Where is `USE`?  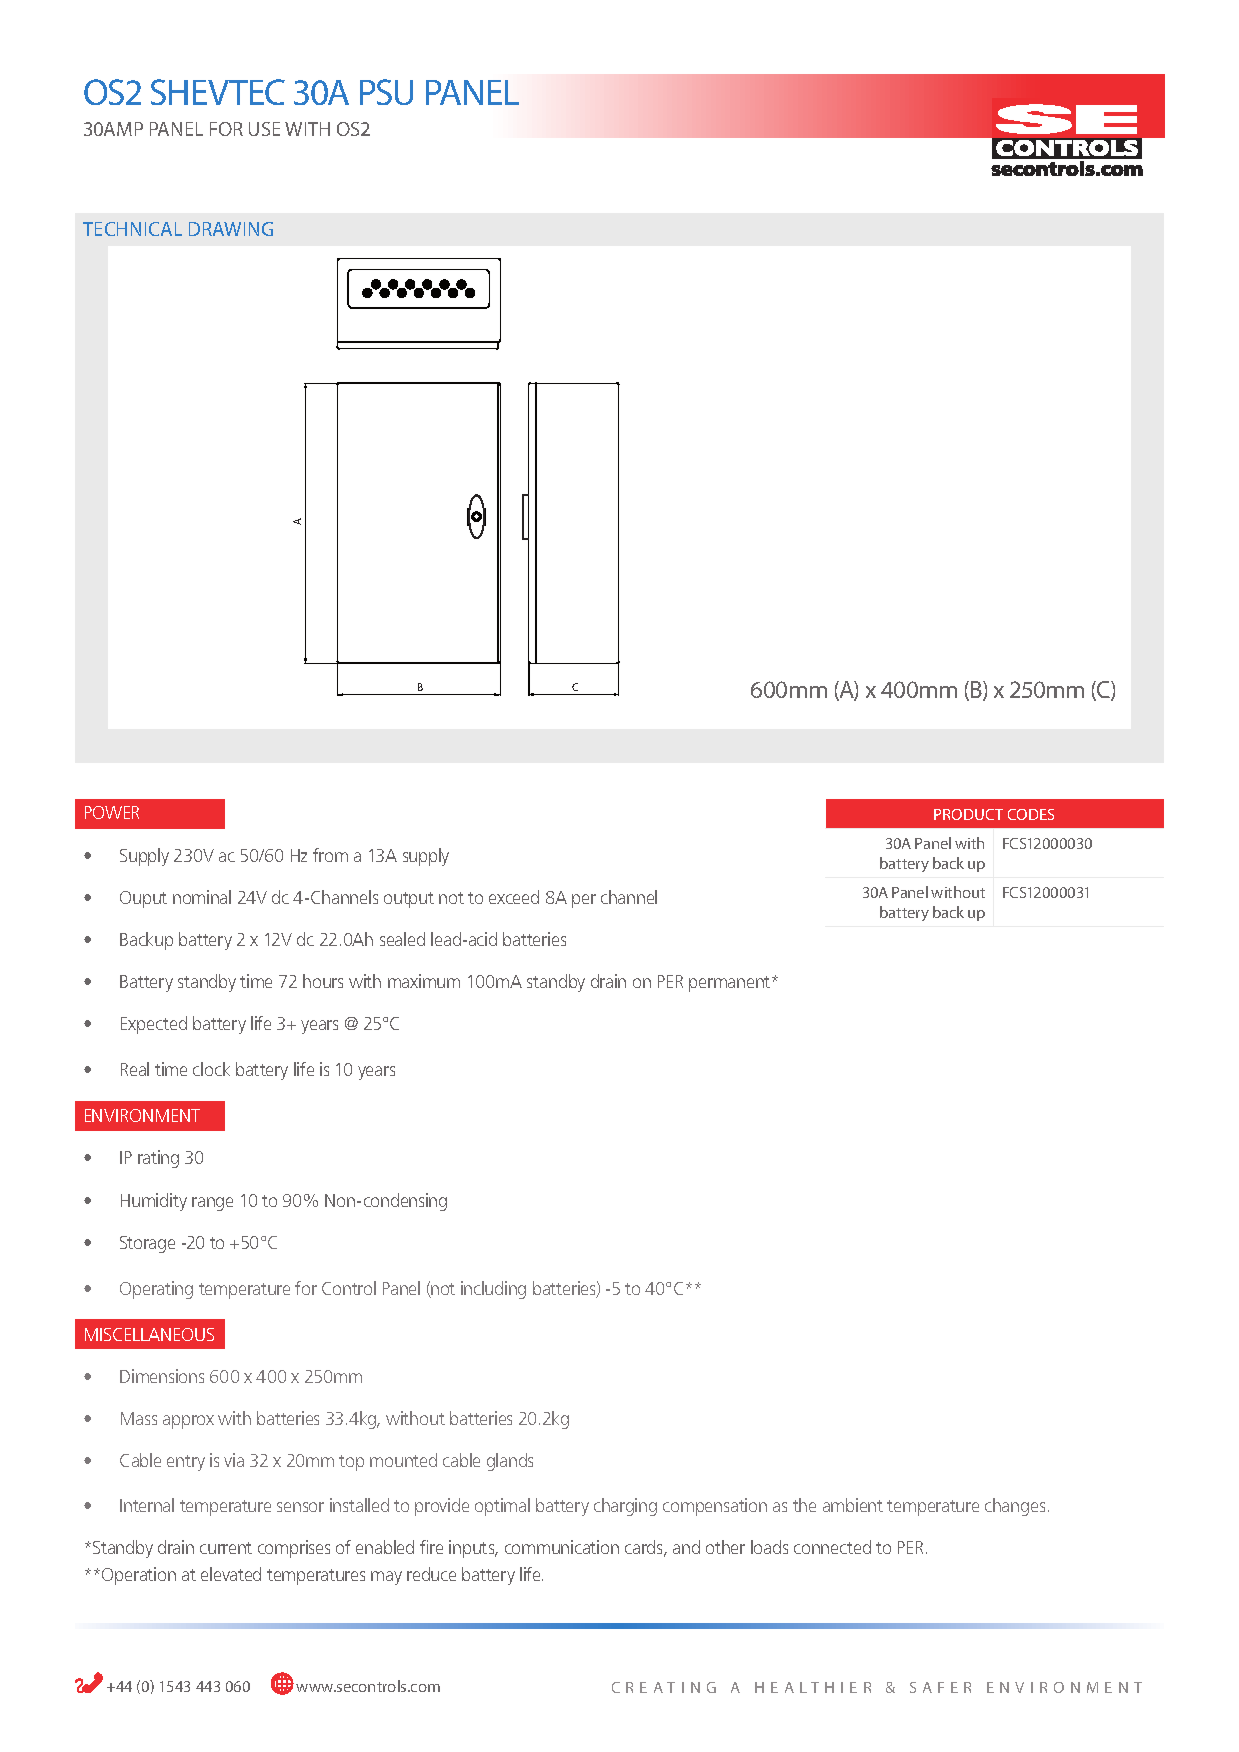
USE is located at coordinates (264, 129).
